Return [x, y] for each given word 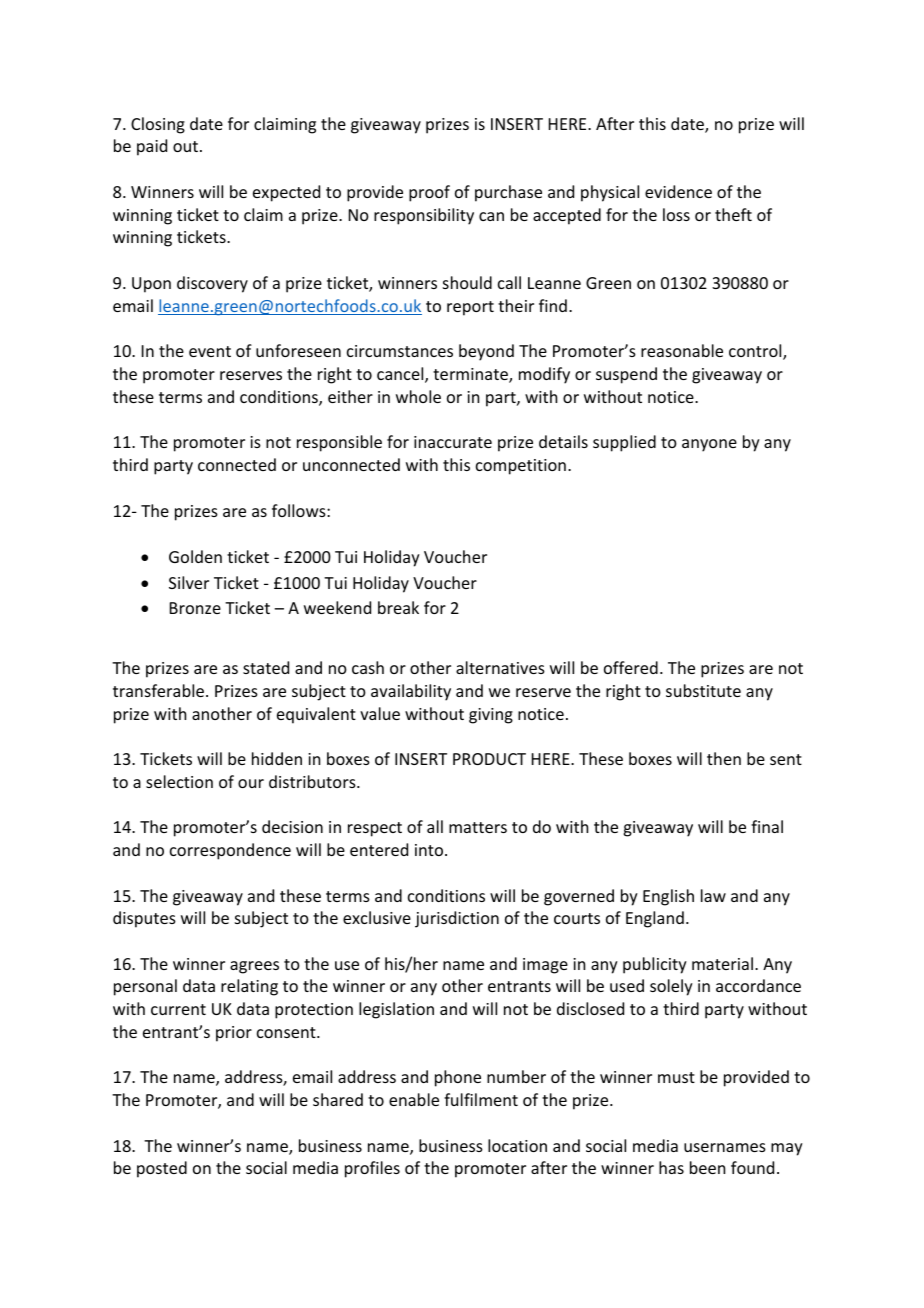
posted [162, 1169]
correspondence [230, 851]
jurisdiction [457, 919]
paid [152, 147]
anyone [709, 445]
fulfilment [481, 1099]
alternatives [500, 667]
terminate [471, 375]
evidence [678, 191]
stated [266, 667]
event [210, 351]
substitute [703, 690]
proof [429, 193]
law [713, 895]
